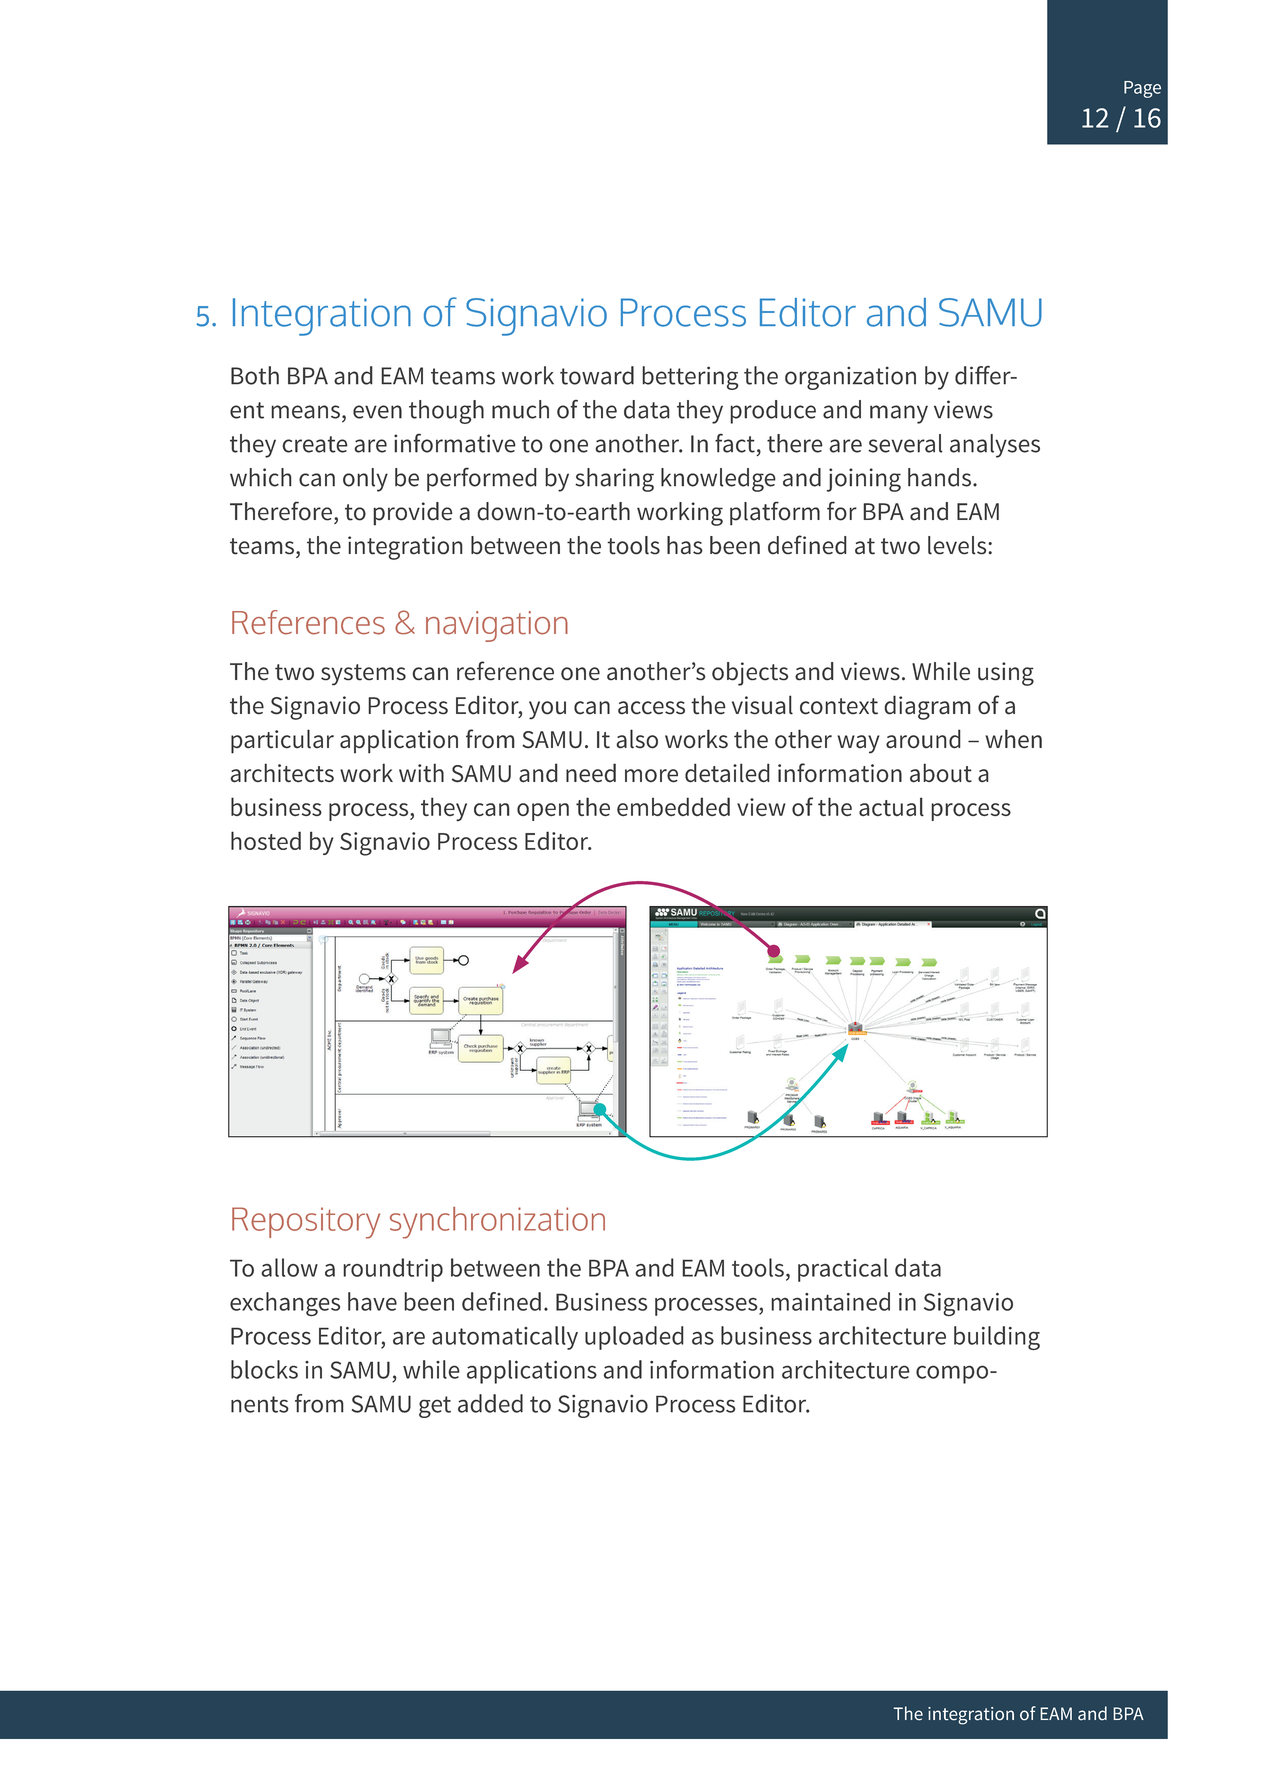  What do you see at coordinates (413, 514) in the document?
I see `provide` at bounding box center [413, 514].
